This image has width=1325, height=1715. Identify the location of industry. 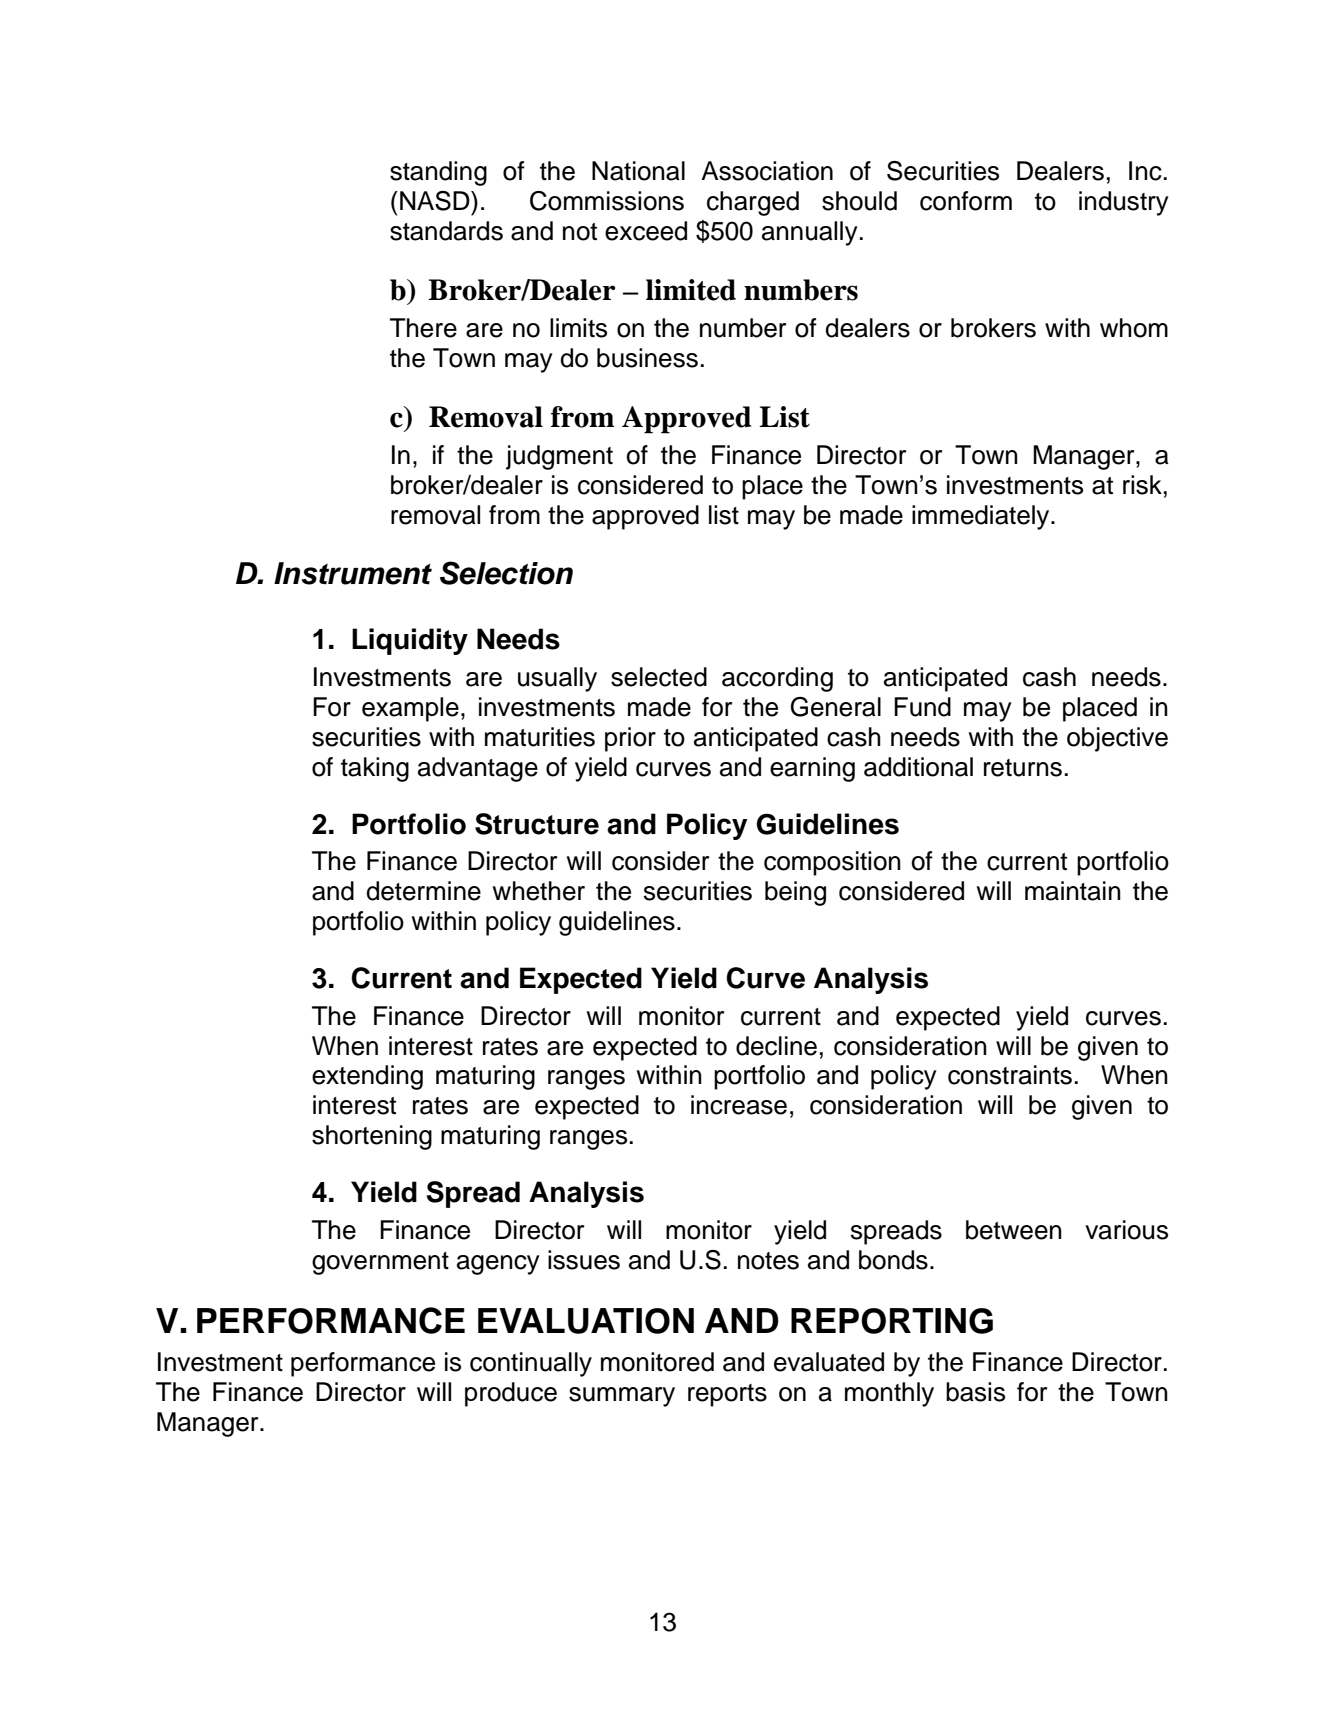
(1124, 203).
